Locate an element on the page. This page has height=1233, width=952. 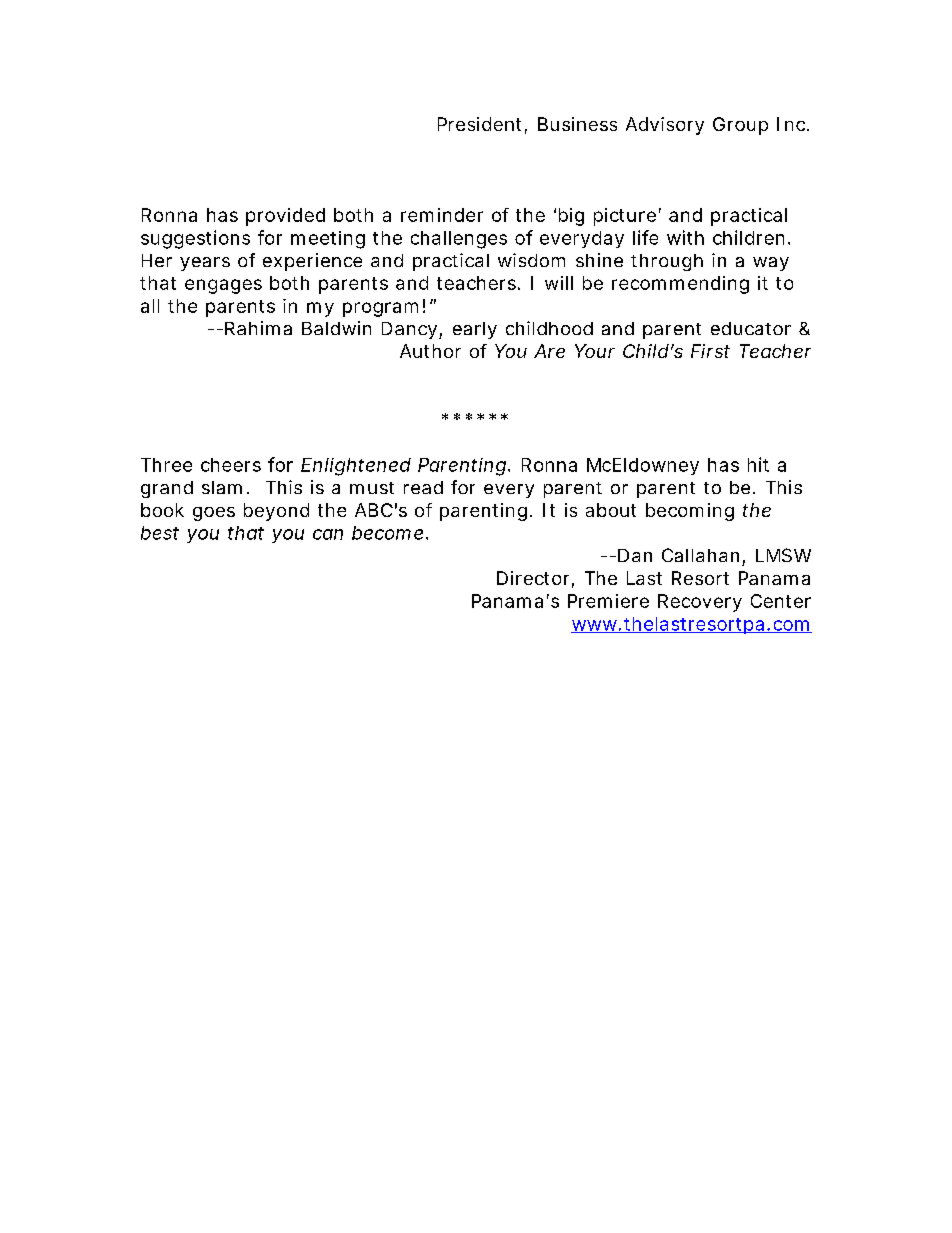
Recovery is located at coordinates (700, 603).
